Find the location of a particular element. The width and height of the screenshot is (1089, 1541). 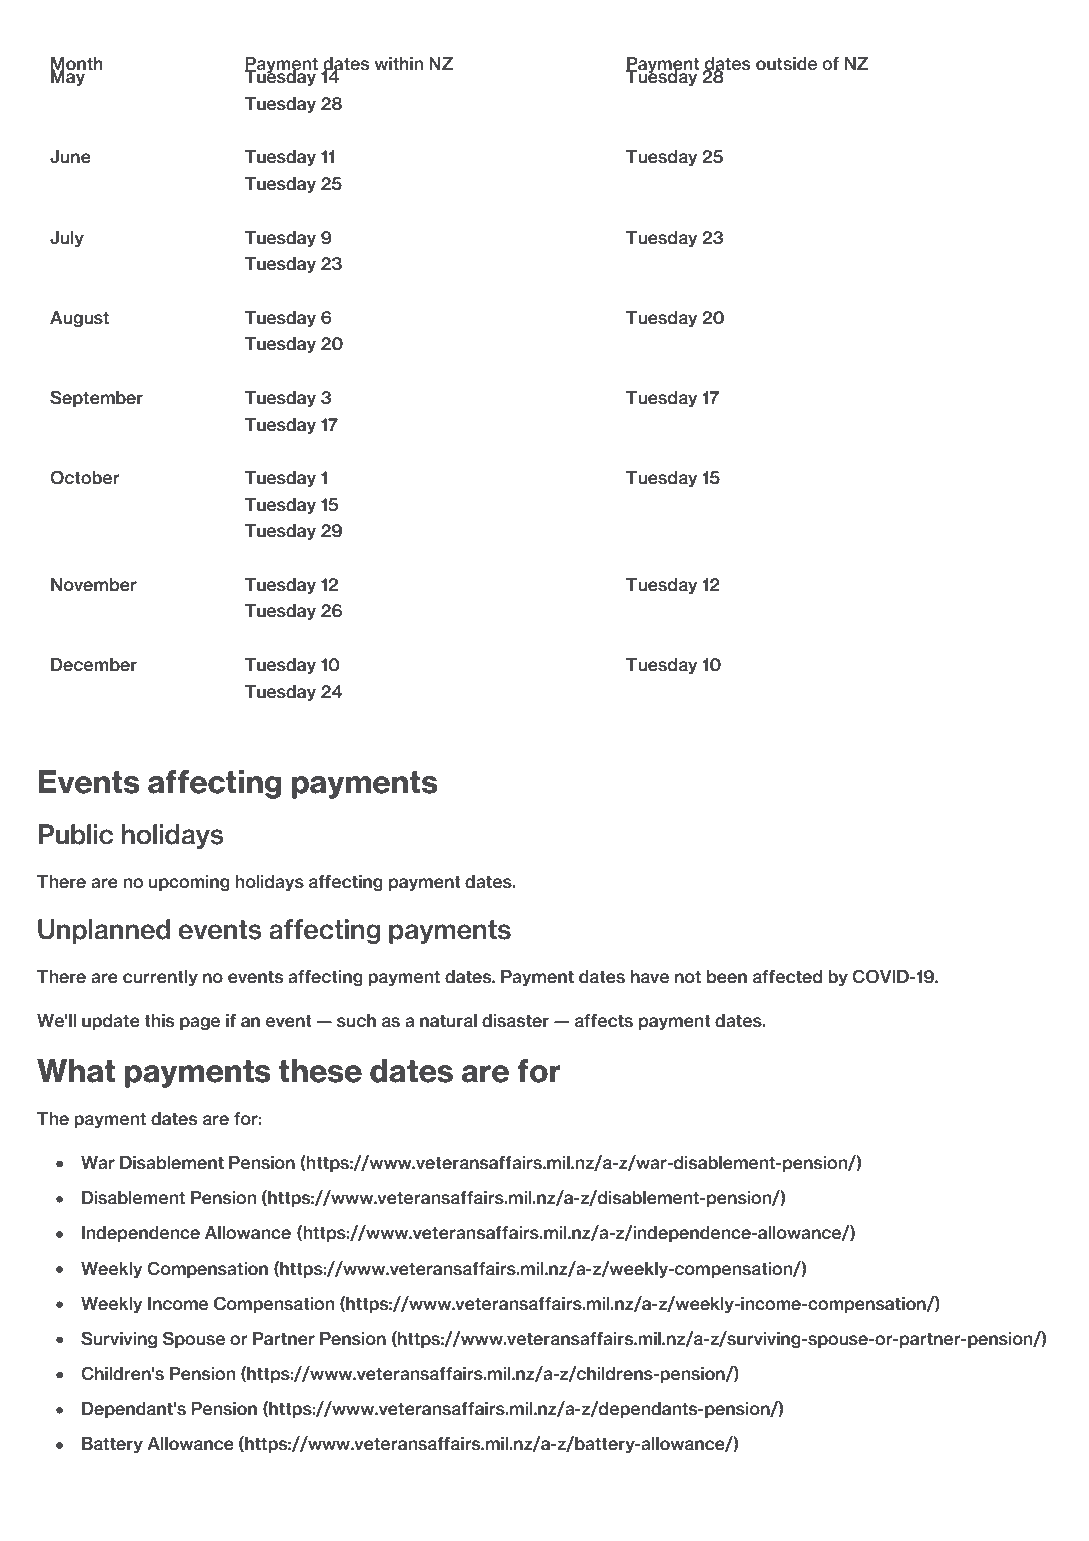

been is located at coordinates (727, 977).
